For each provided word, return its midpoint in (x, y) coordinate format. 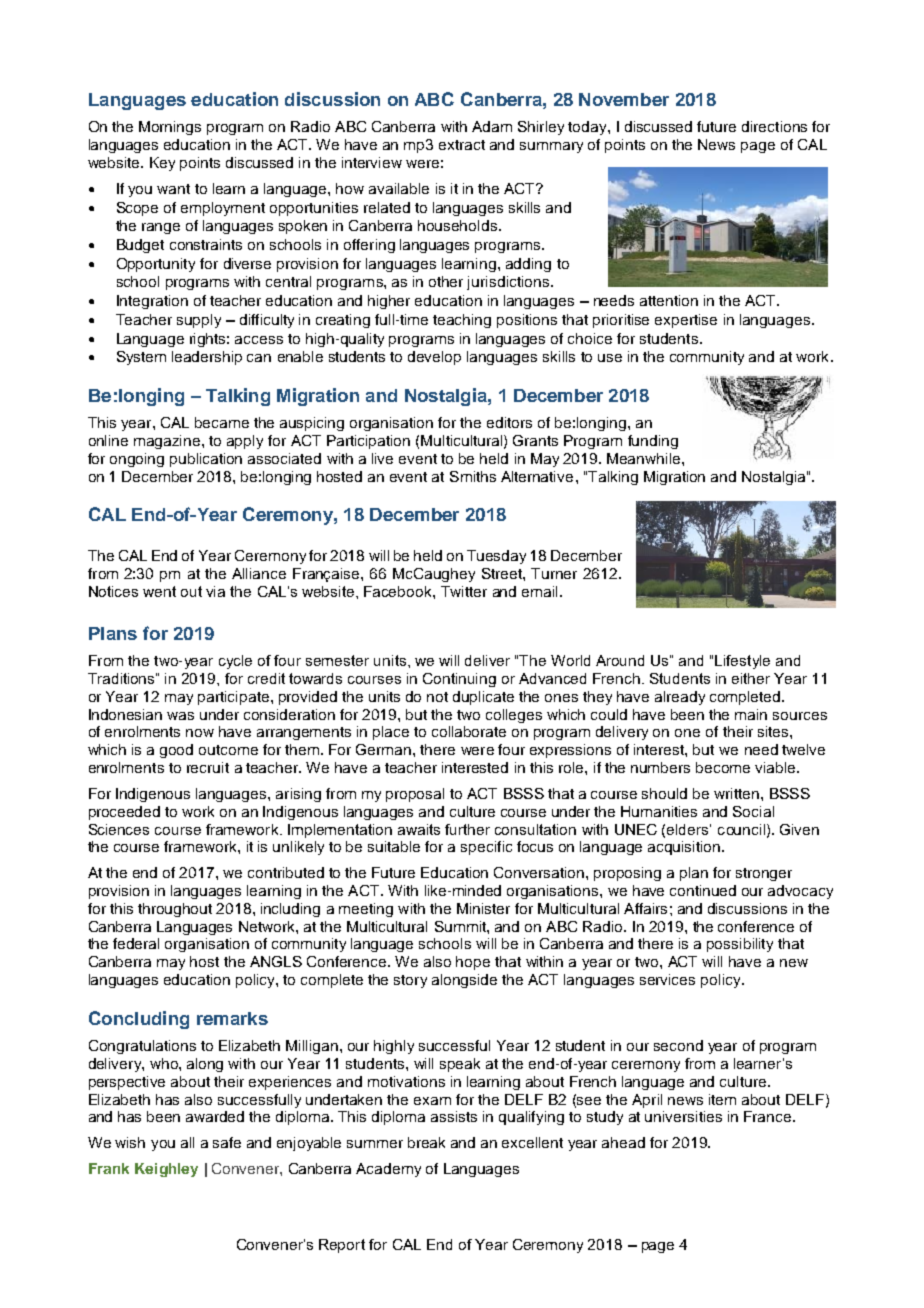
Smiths (473, 476)
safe (227, 1142)
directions (774, 126)
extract (462, 145)
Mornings (170, 128)
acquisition (685, 848)
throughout (175, 910)
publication (206, 460)
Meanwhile (645, 458)
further (467, 829)
